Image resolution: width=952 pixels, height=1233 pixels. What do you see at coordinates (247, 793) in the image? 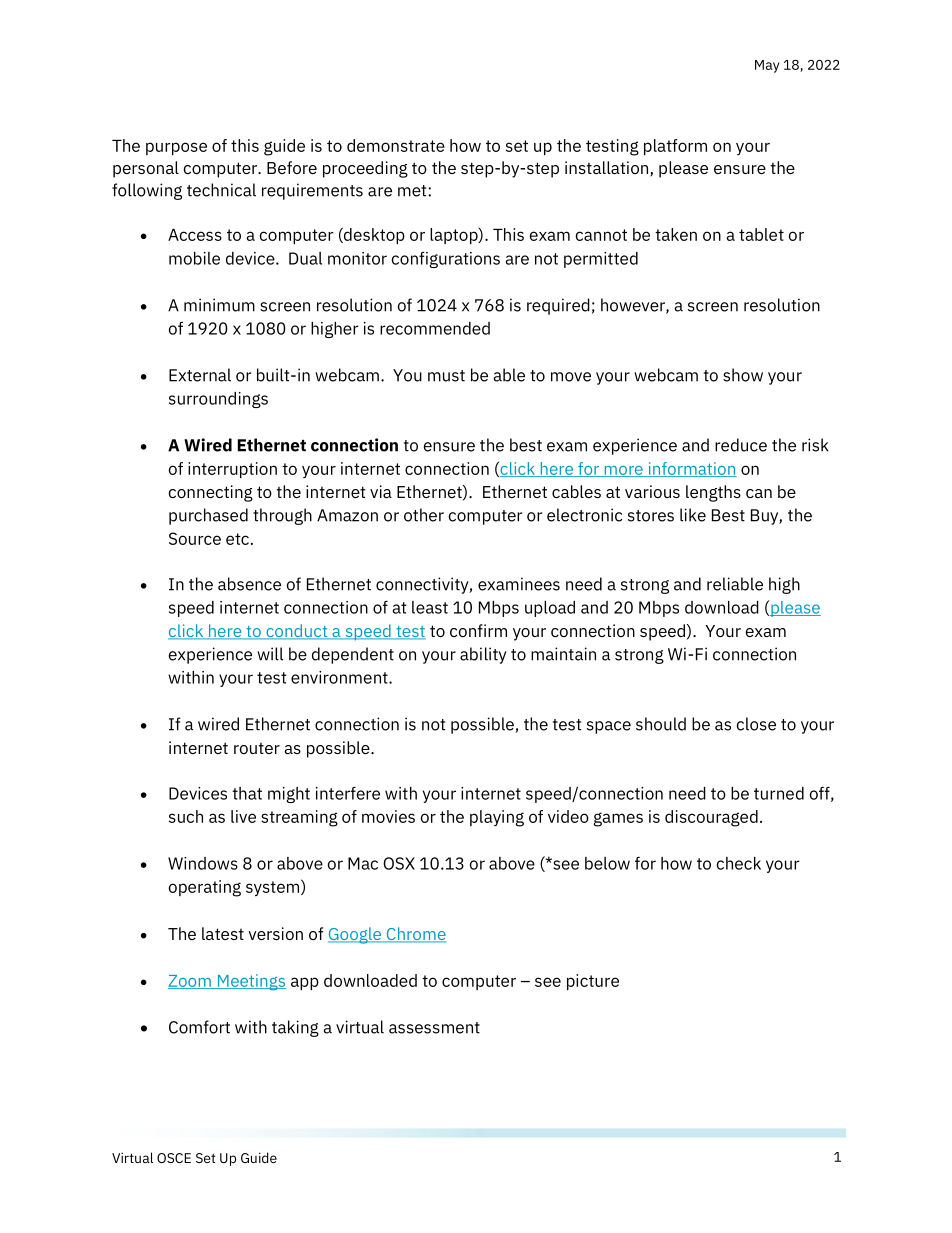
I see `that` at bounding box center [247, 793].
